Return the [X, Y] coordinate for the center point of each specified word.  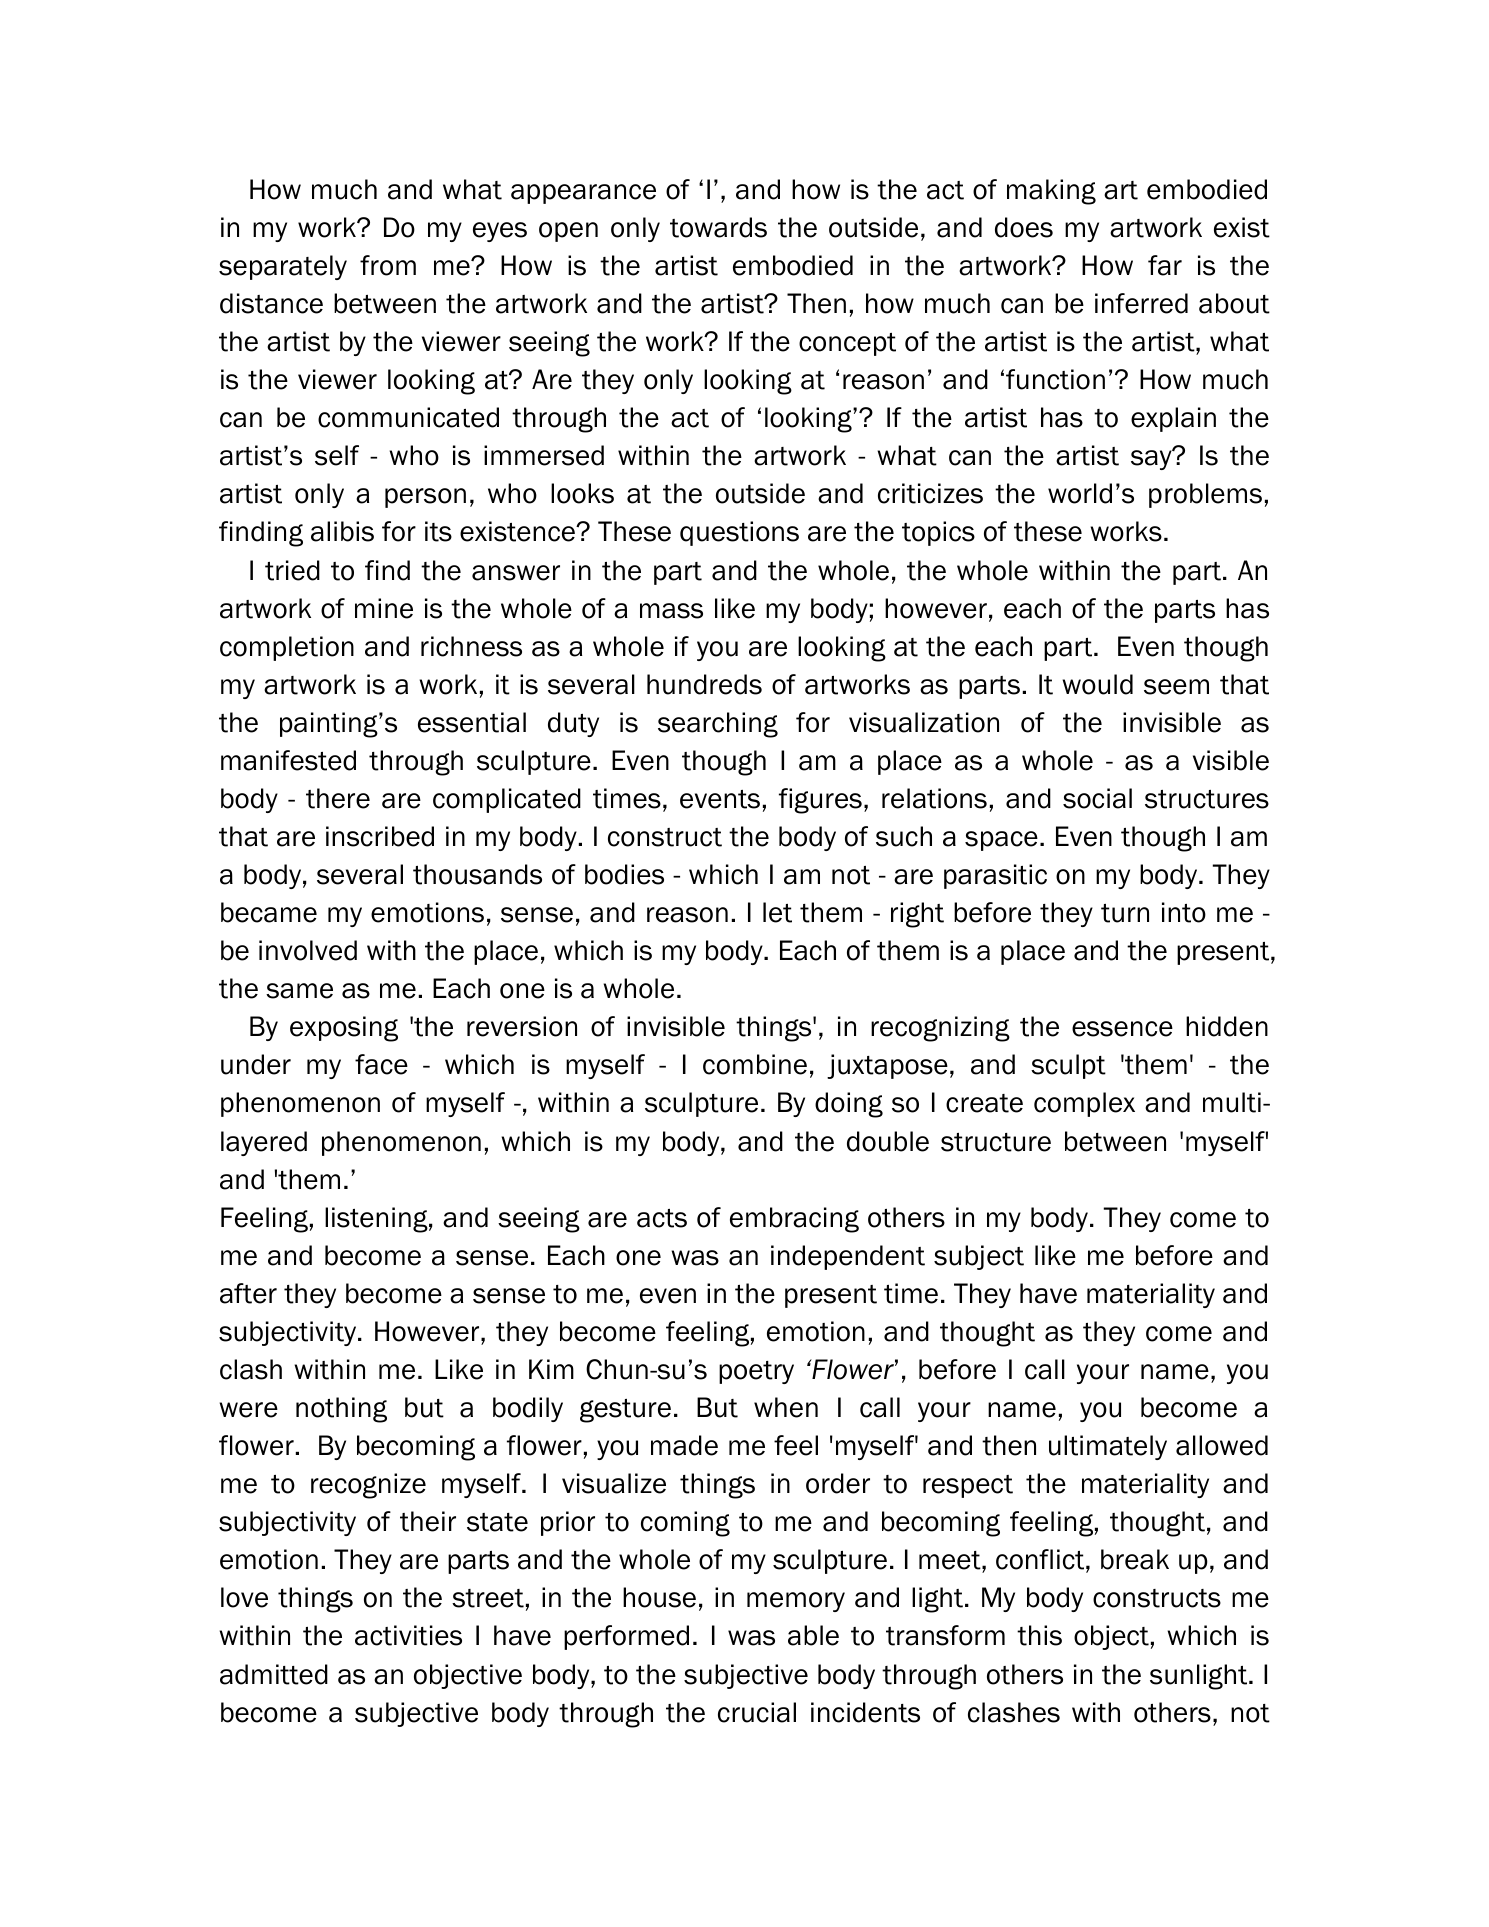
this [1039, 1635]
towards [718, 227]
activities [408, 1635]
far [1165, 265]
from [388, 265]
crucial [757, 1712]
